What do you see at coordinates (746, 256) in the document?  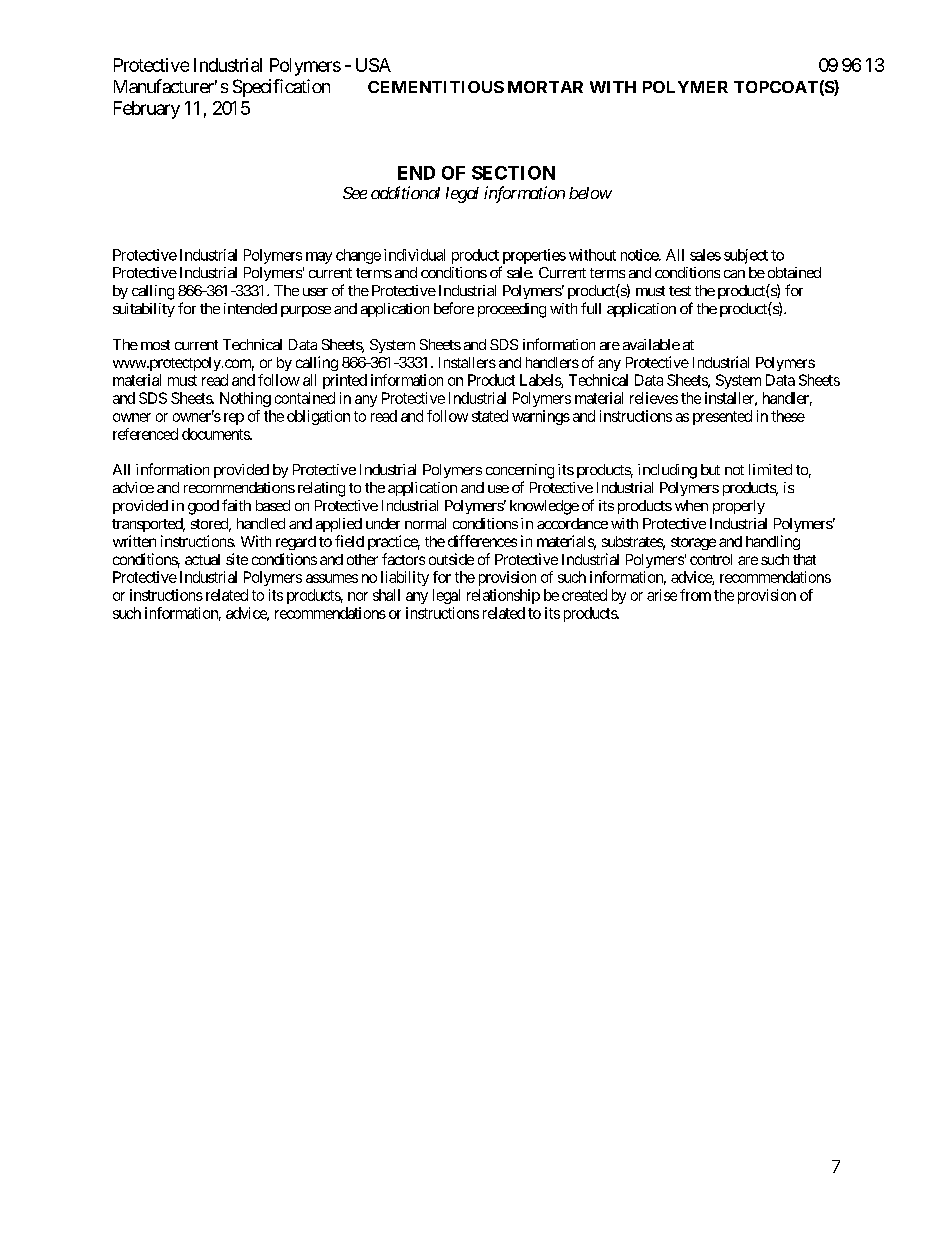 I see `subject` at bounding box center [746, 256].
